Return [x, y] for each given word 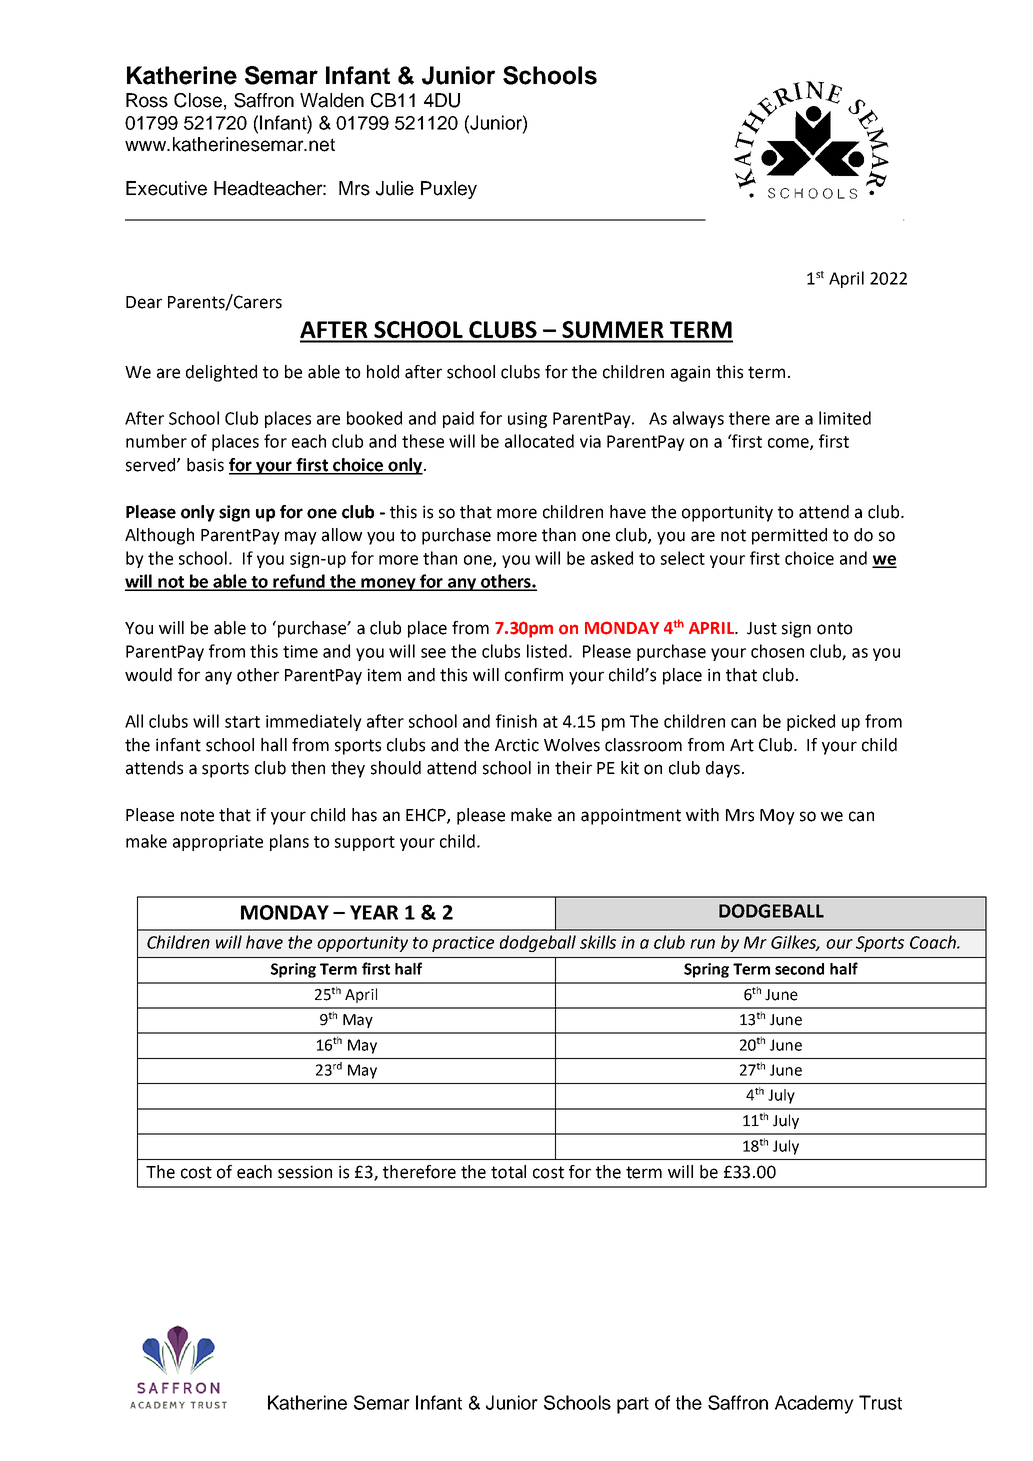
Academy [814, 1404]
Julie [395, 188]
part [633, 1405]
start [242, 722]
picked [811, 722]
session [305, 1172]
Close [198, 100]
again [690, 373]
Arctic [517, 745]
